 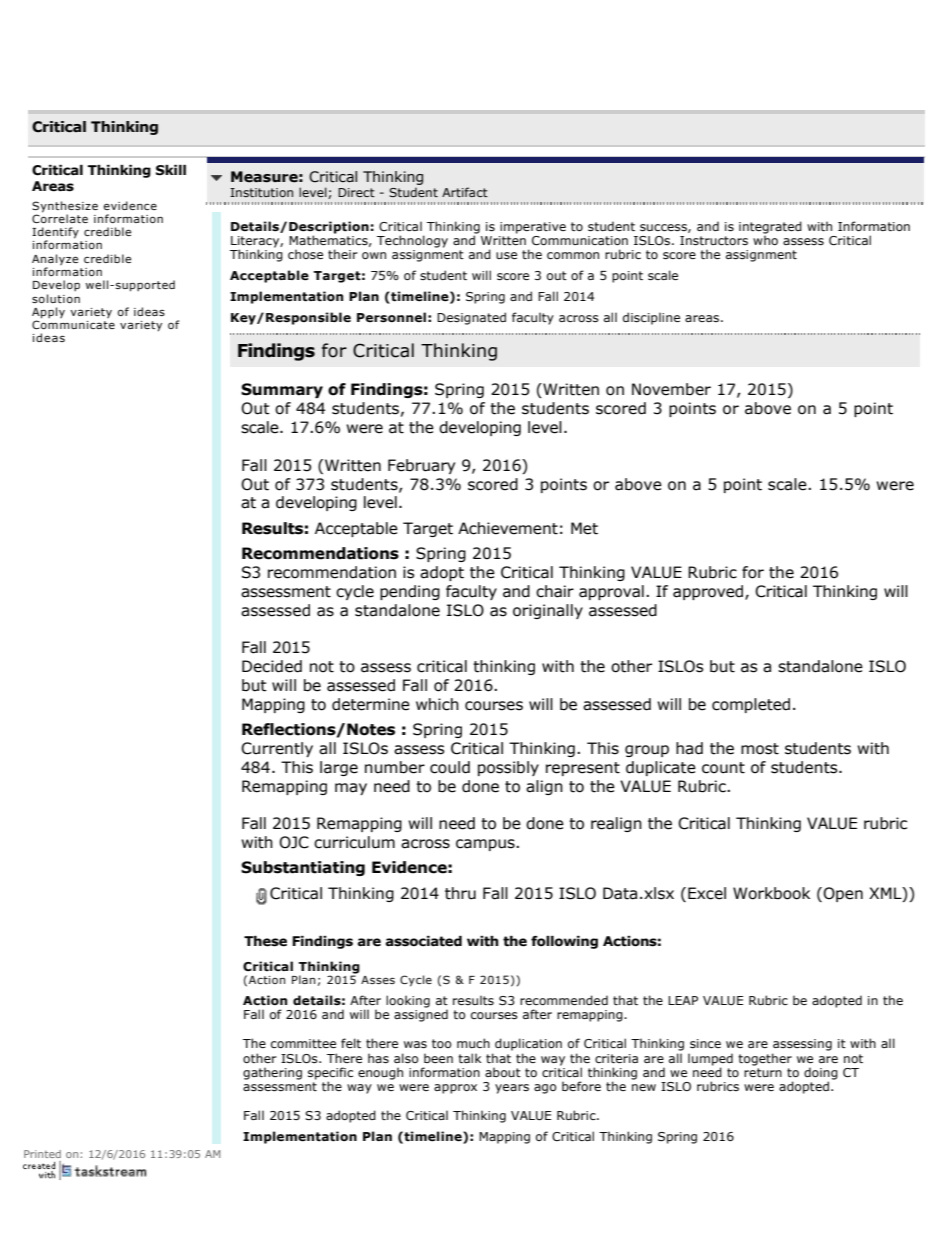 What do you see at coordinates (709, 592) in the page?
I see `approved` at bounding box center [709, 592].
